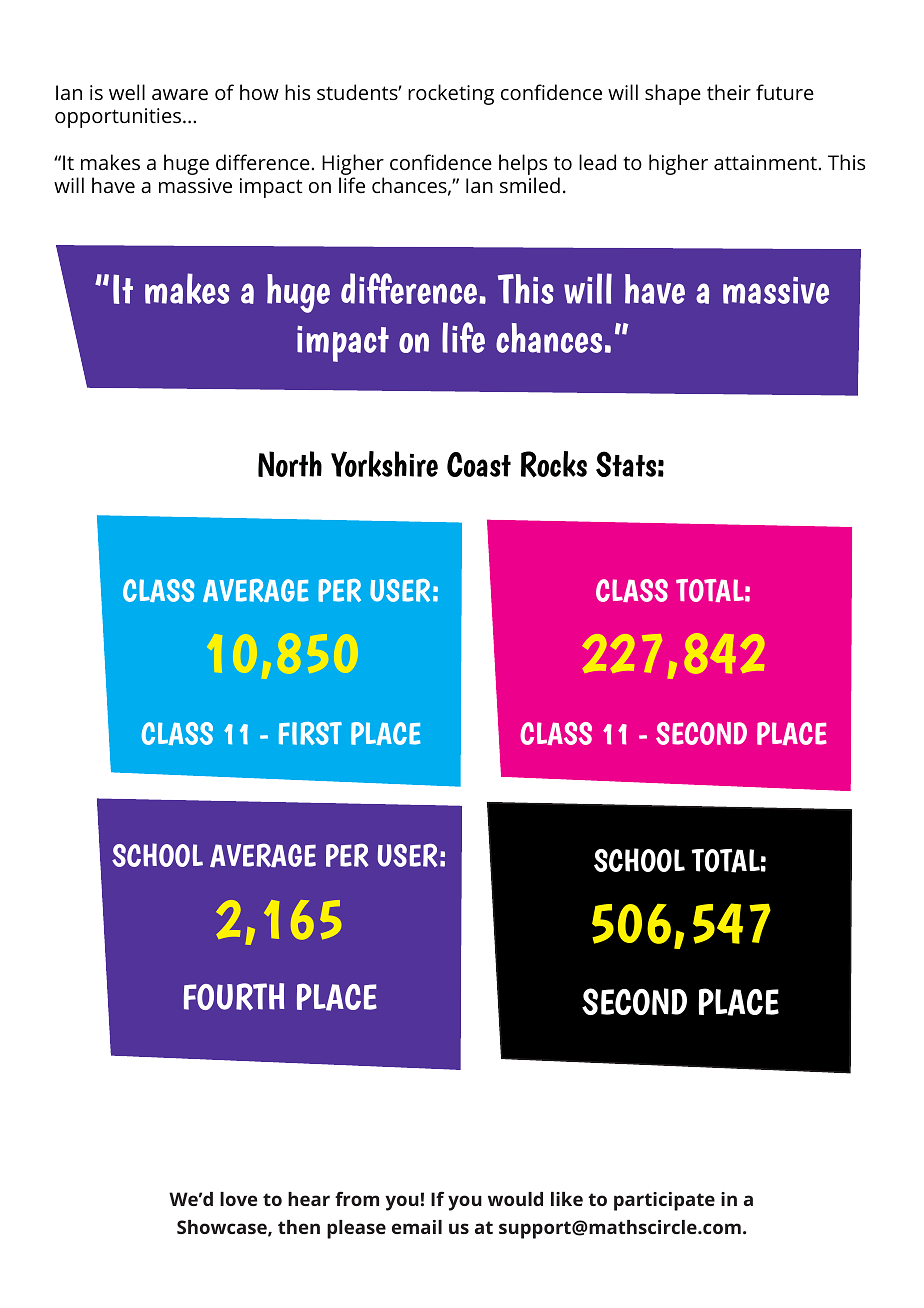 The image size is (924, 1308). What do you see at coordinates (238, 1199) in the screenshot?
I see `love` at bounding box center [238, 1199].
